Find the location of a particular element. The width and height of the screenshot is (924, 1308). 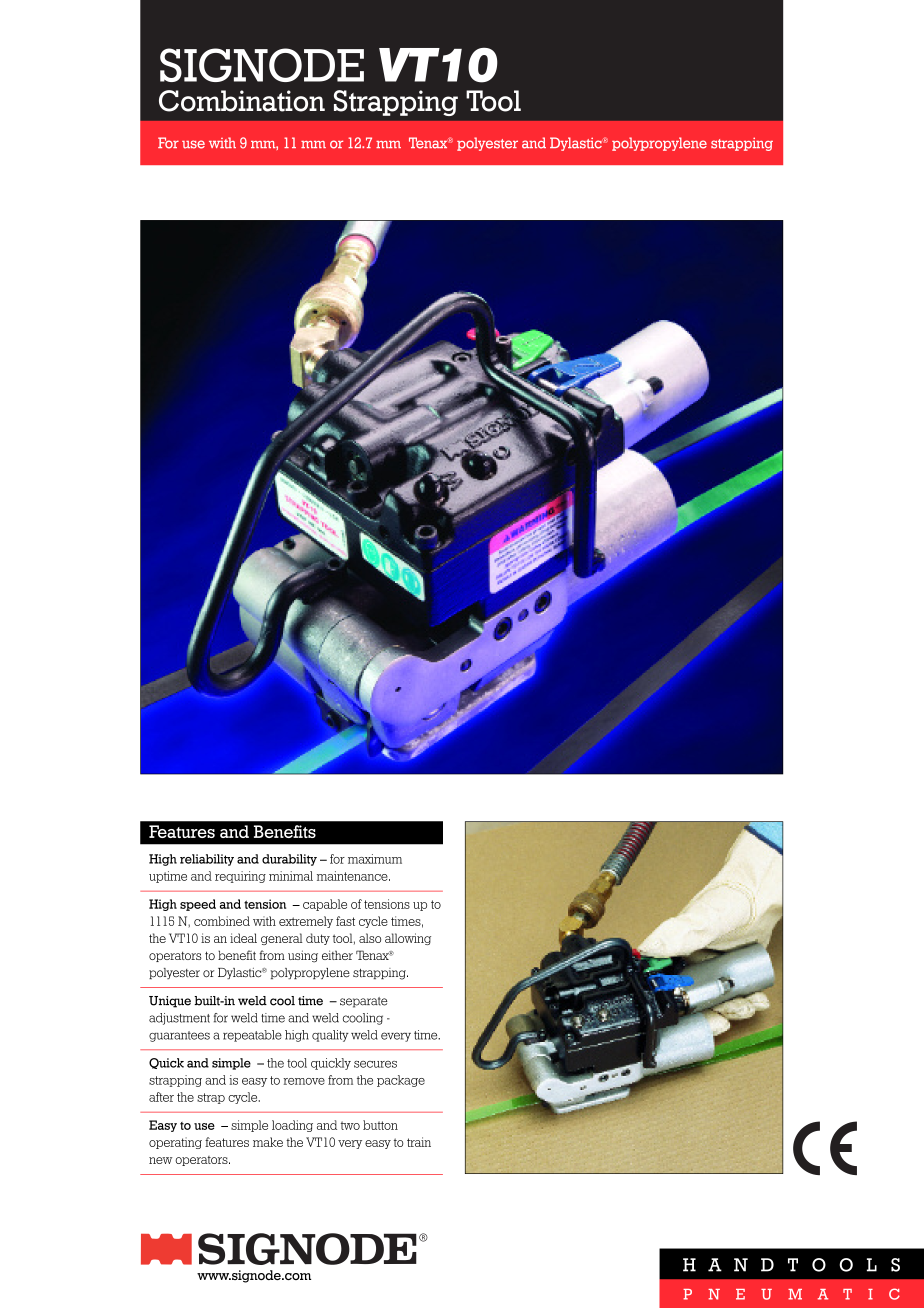

speed is located at coordinates (198, 905).
